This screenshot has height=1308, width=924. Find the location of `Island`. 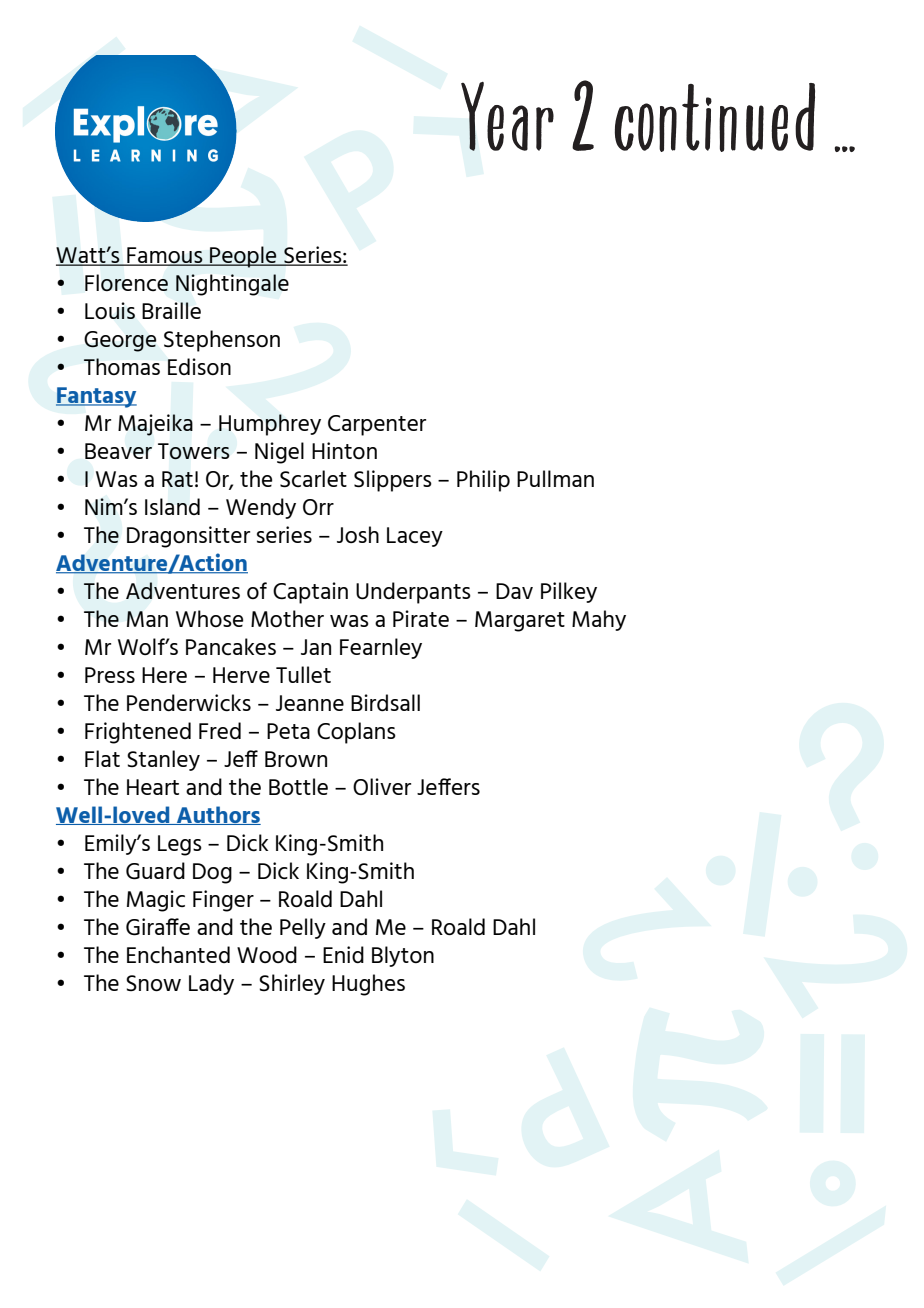

Island is located at coordinates (172, 506).
